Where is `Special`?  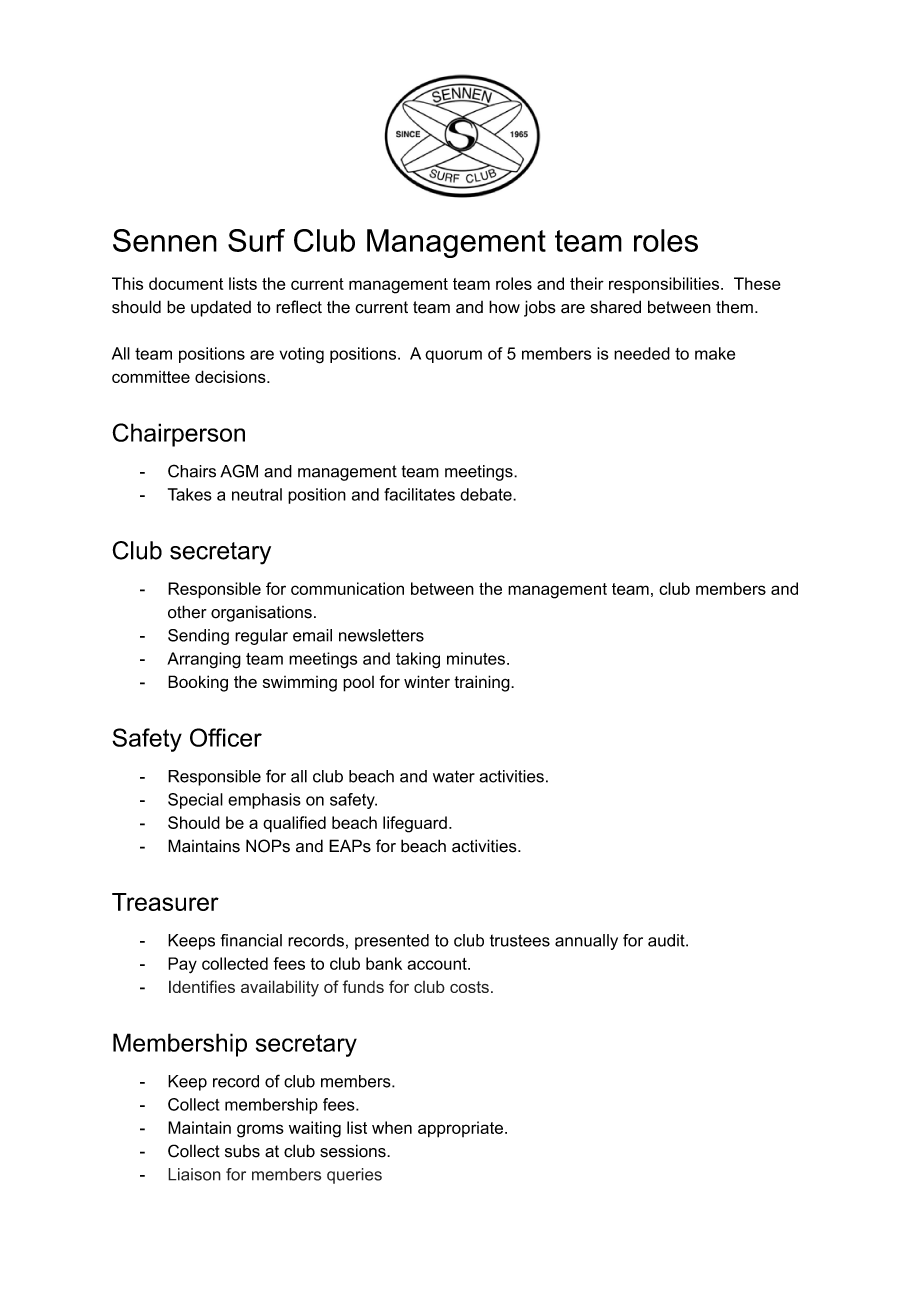
Special is located at coordinates (195, 801).
